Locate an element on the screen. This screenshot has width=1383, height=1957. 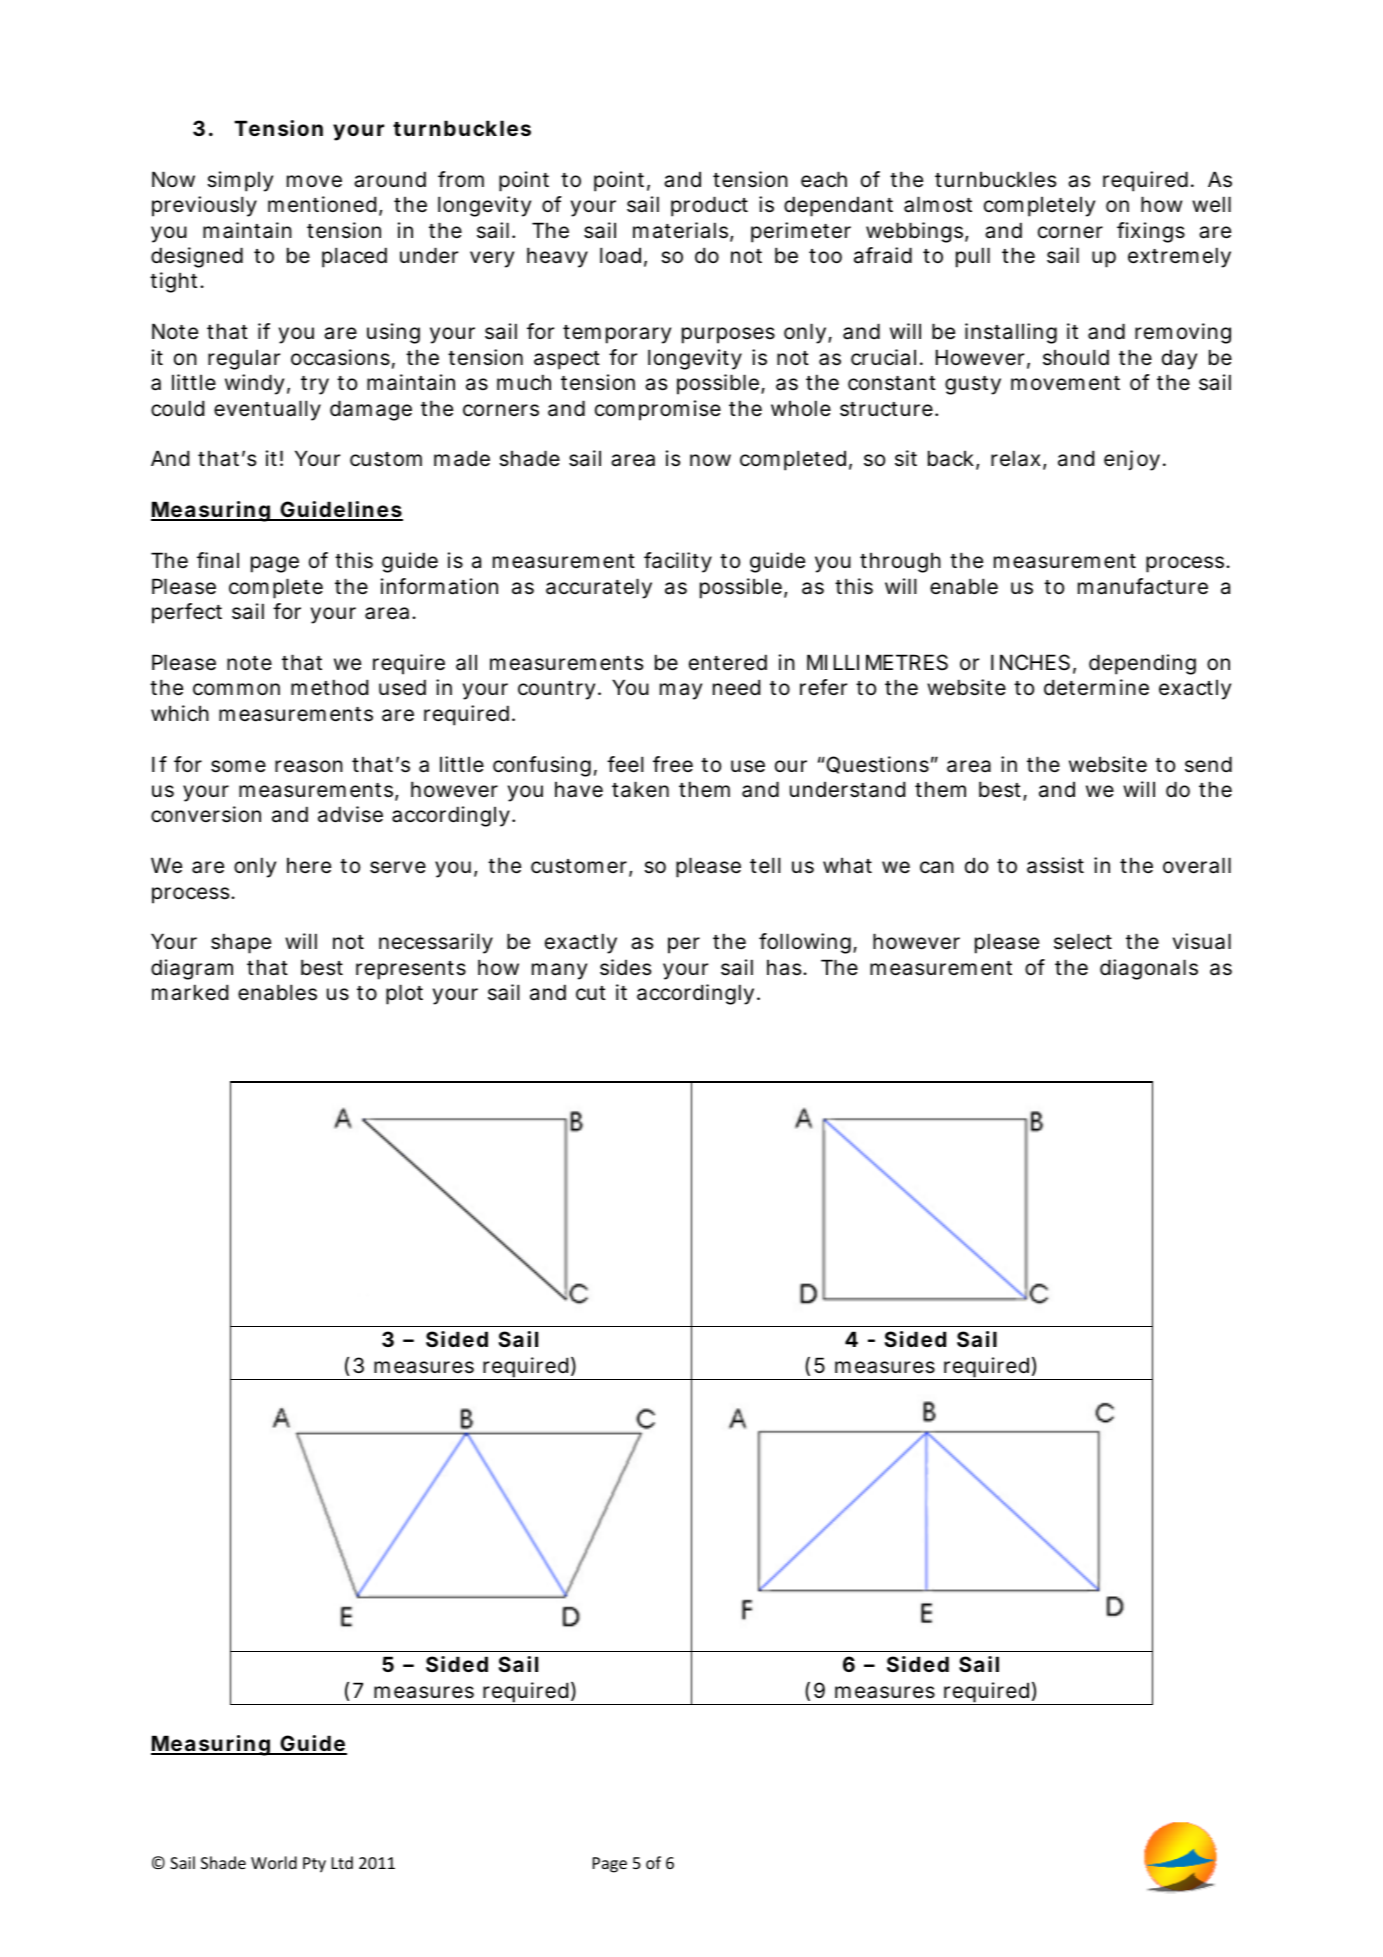
sides is located at coordinates (625, 967).
